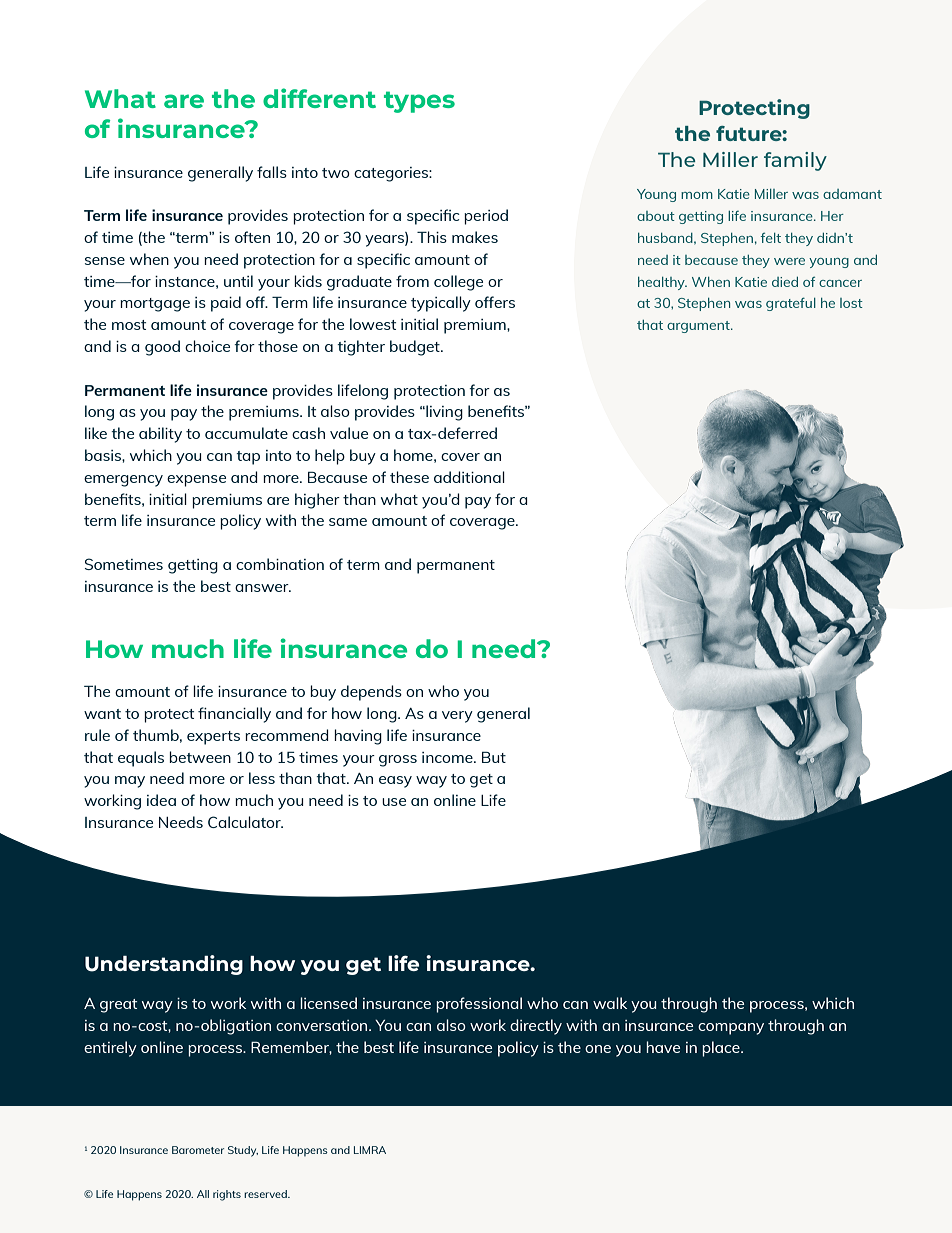 The height and width of the page is (1233, 952). I want to click on family, so click(795, 161).
